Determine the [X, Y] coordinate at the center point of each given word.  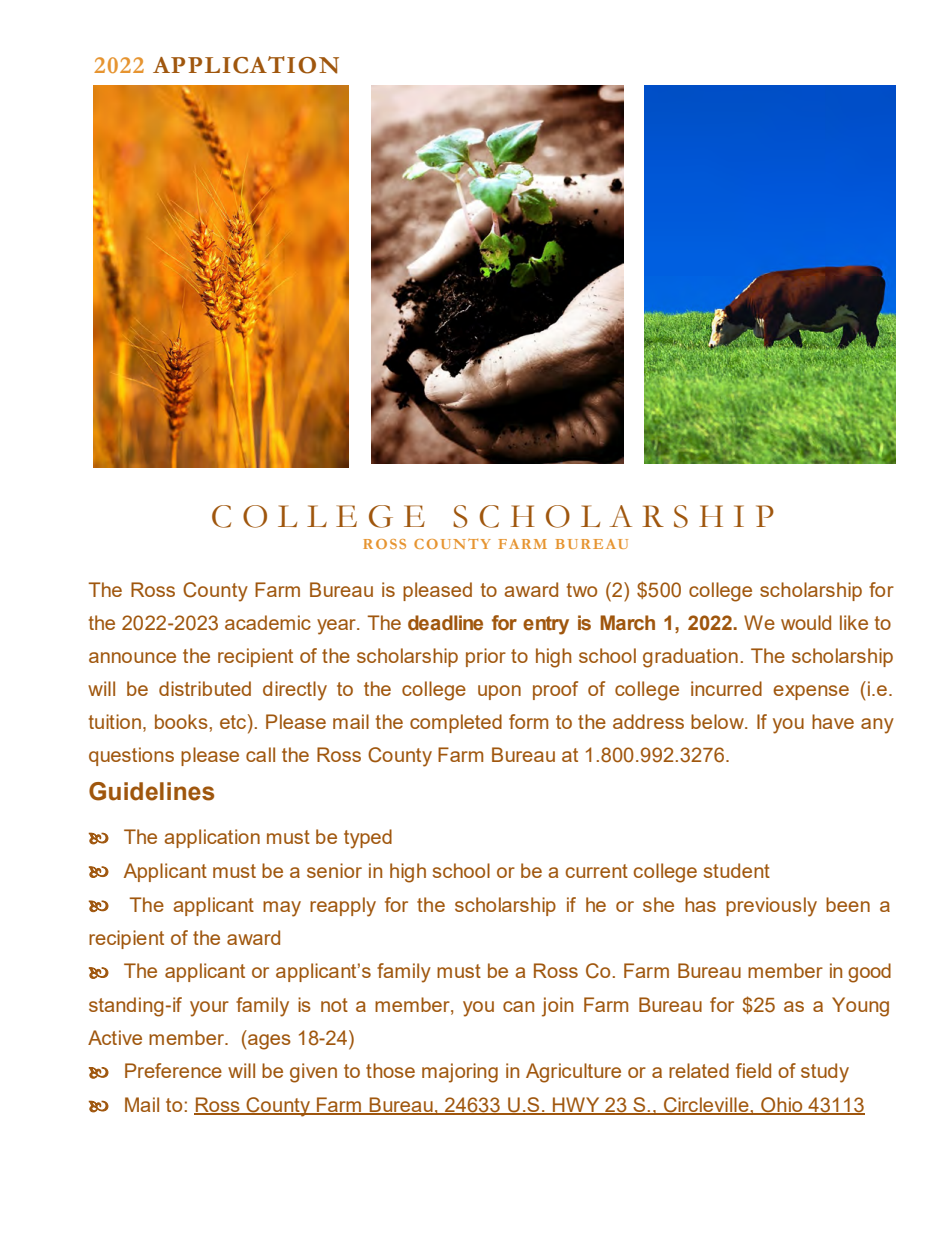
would [806, 622]
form [528, 721]
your [209, 1009]
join [557, 1007]
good [869, 973]
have [833, 721]
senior [334, 870]
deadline [445, 623]
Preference [173, 1070]
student [737, 870]
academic [268, 622]
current [596, 871]
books [182, 721]
